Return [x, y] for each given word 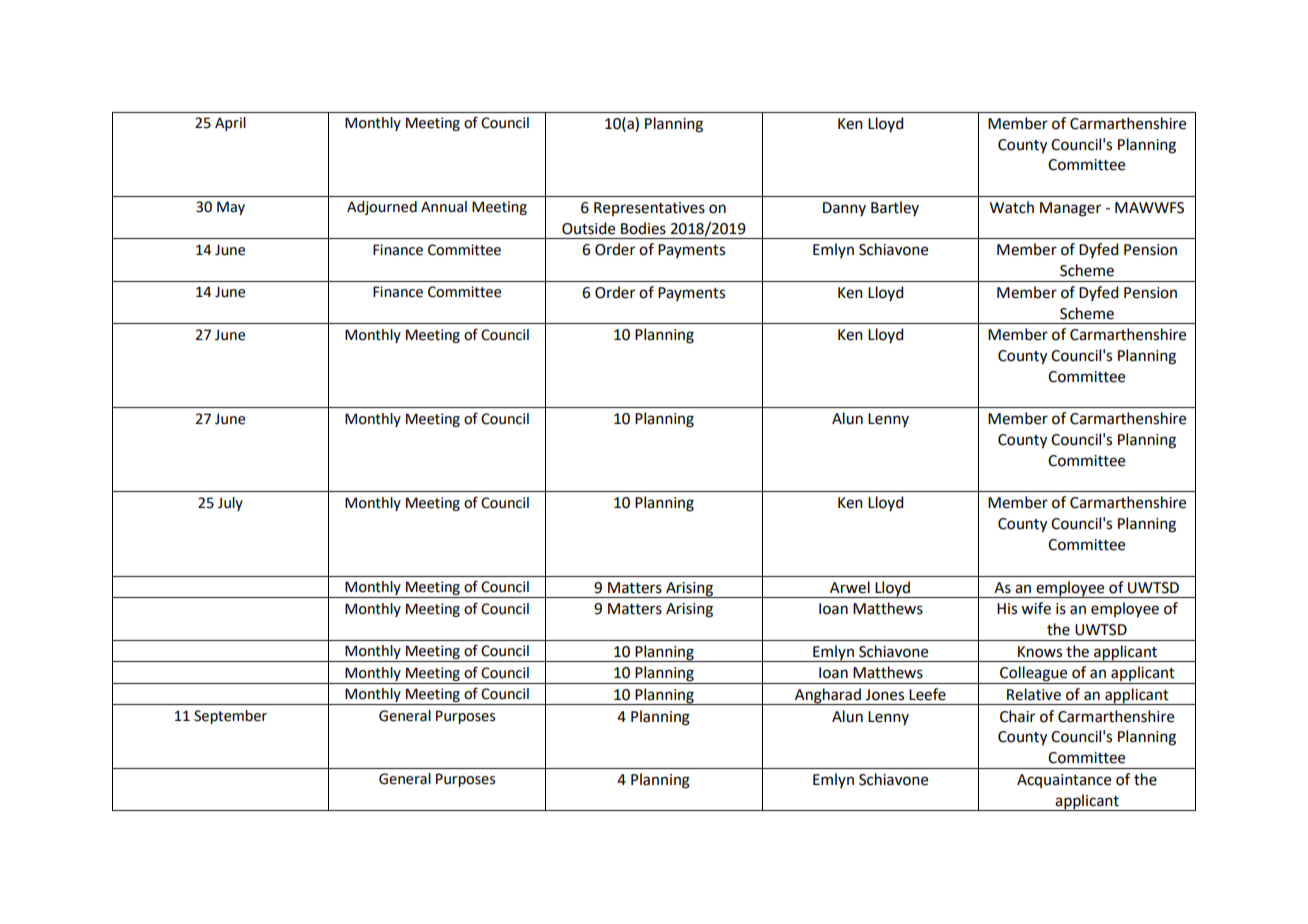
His [1007, 609]
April [230, 124]
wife [1036, 608]
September [230, 717]
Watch [1012, 207]
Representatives [649, 209]
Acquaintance [1064, 781]
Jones [884, 695]
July [230, 504]
